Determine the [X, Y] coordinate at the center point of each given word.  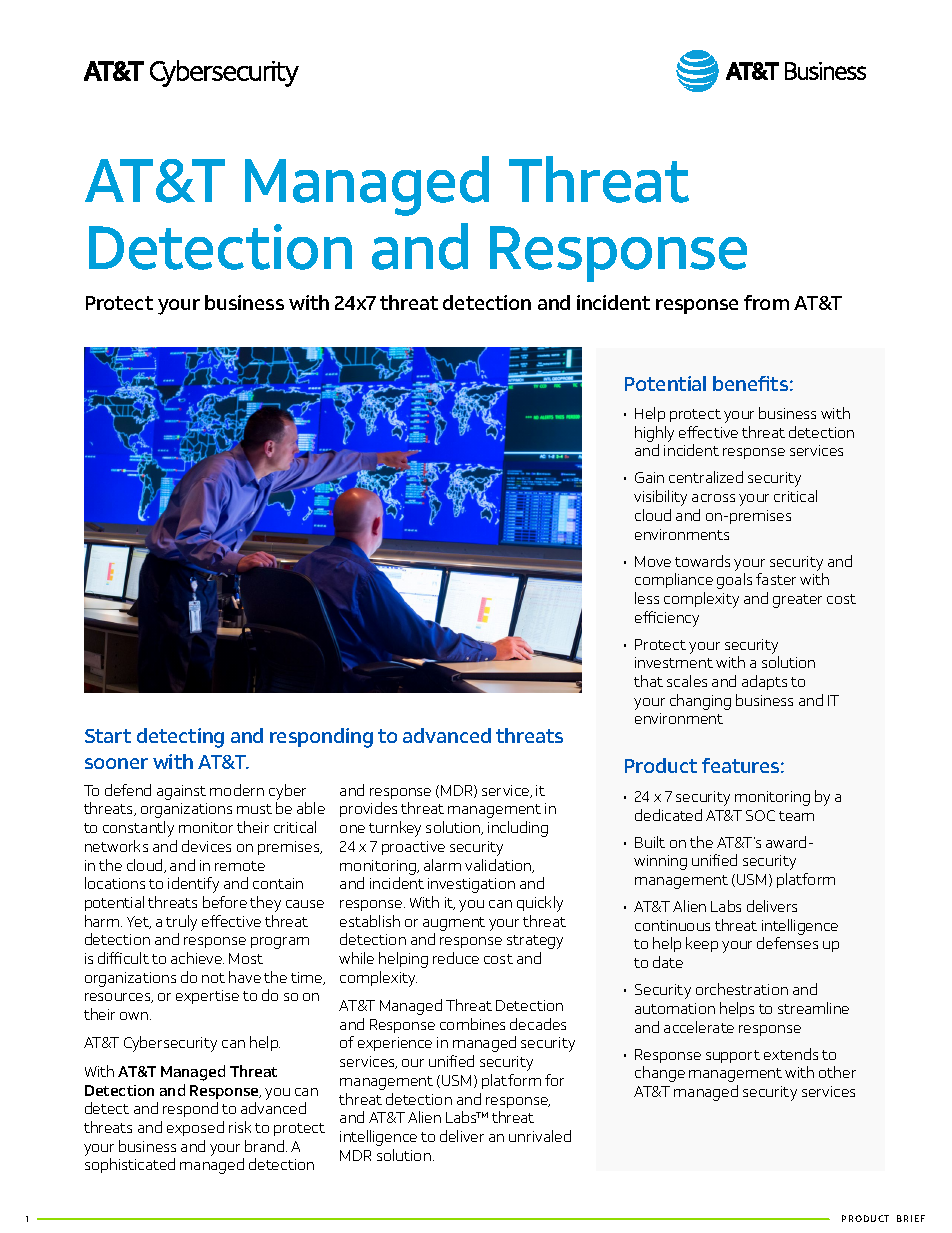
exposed [195, 1128]
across [713, 498]
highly [654, 434]
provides [368, 809]
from [766, 302]
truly [181, 923]
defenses [787, 943]
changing [700, 702]
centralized [706, 477]
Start [108, 736]
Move [653, 561]
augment [454, 924]
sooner [116, 763]
